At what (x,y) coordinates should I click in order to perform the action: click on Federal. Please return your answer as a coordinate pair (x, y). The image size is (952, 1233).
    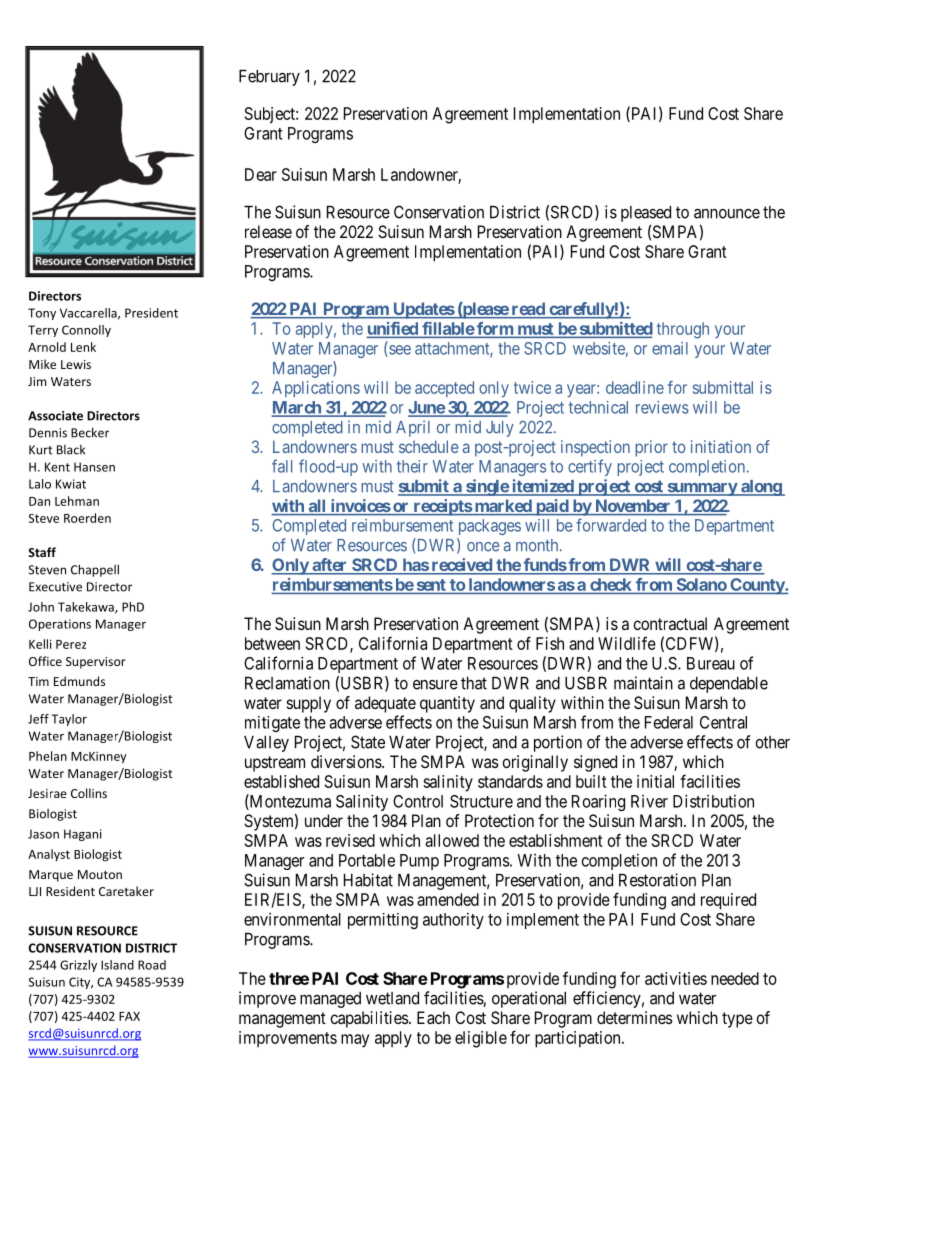
    Looking at the image, I should click on (669, 722).
